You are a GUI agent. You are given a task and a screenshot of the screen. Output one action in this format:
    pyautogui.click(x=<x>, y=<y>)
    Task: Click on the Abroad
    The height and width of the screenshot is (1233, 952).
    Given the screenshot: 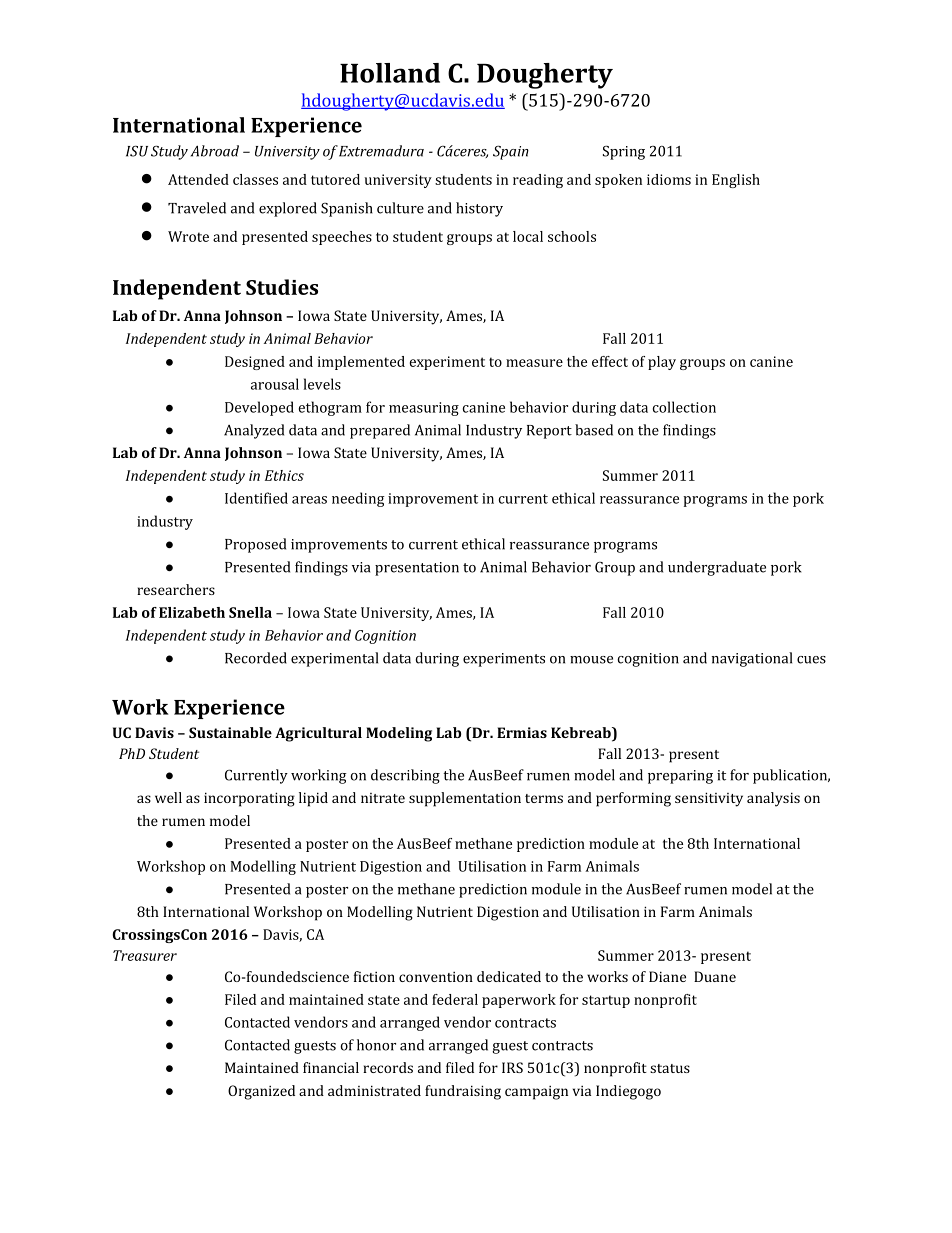 What is the action you would take?
    pyautogui.click(x=215, y=151)
